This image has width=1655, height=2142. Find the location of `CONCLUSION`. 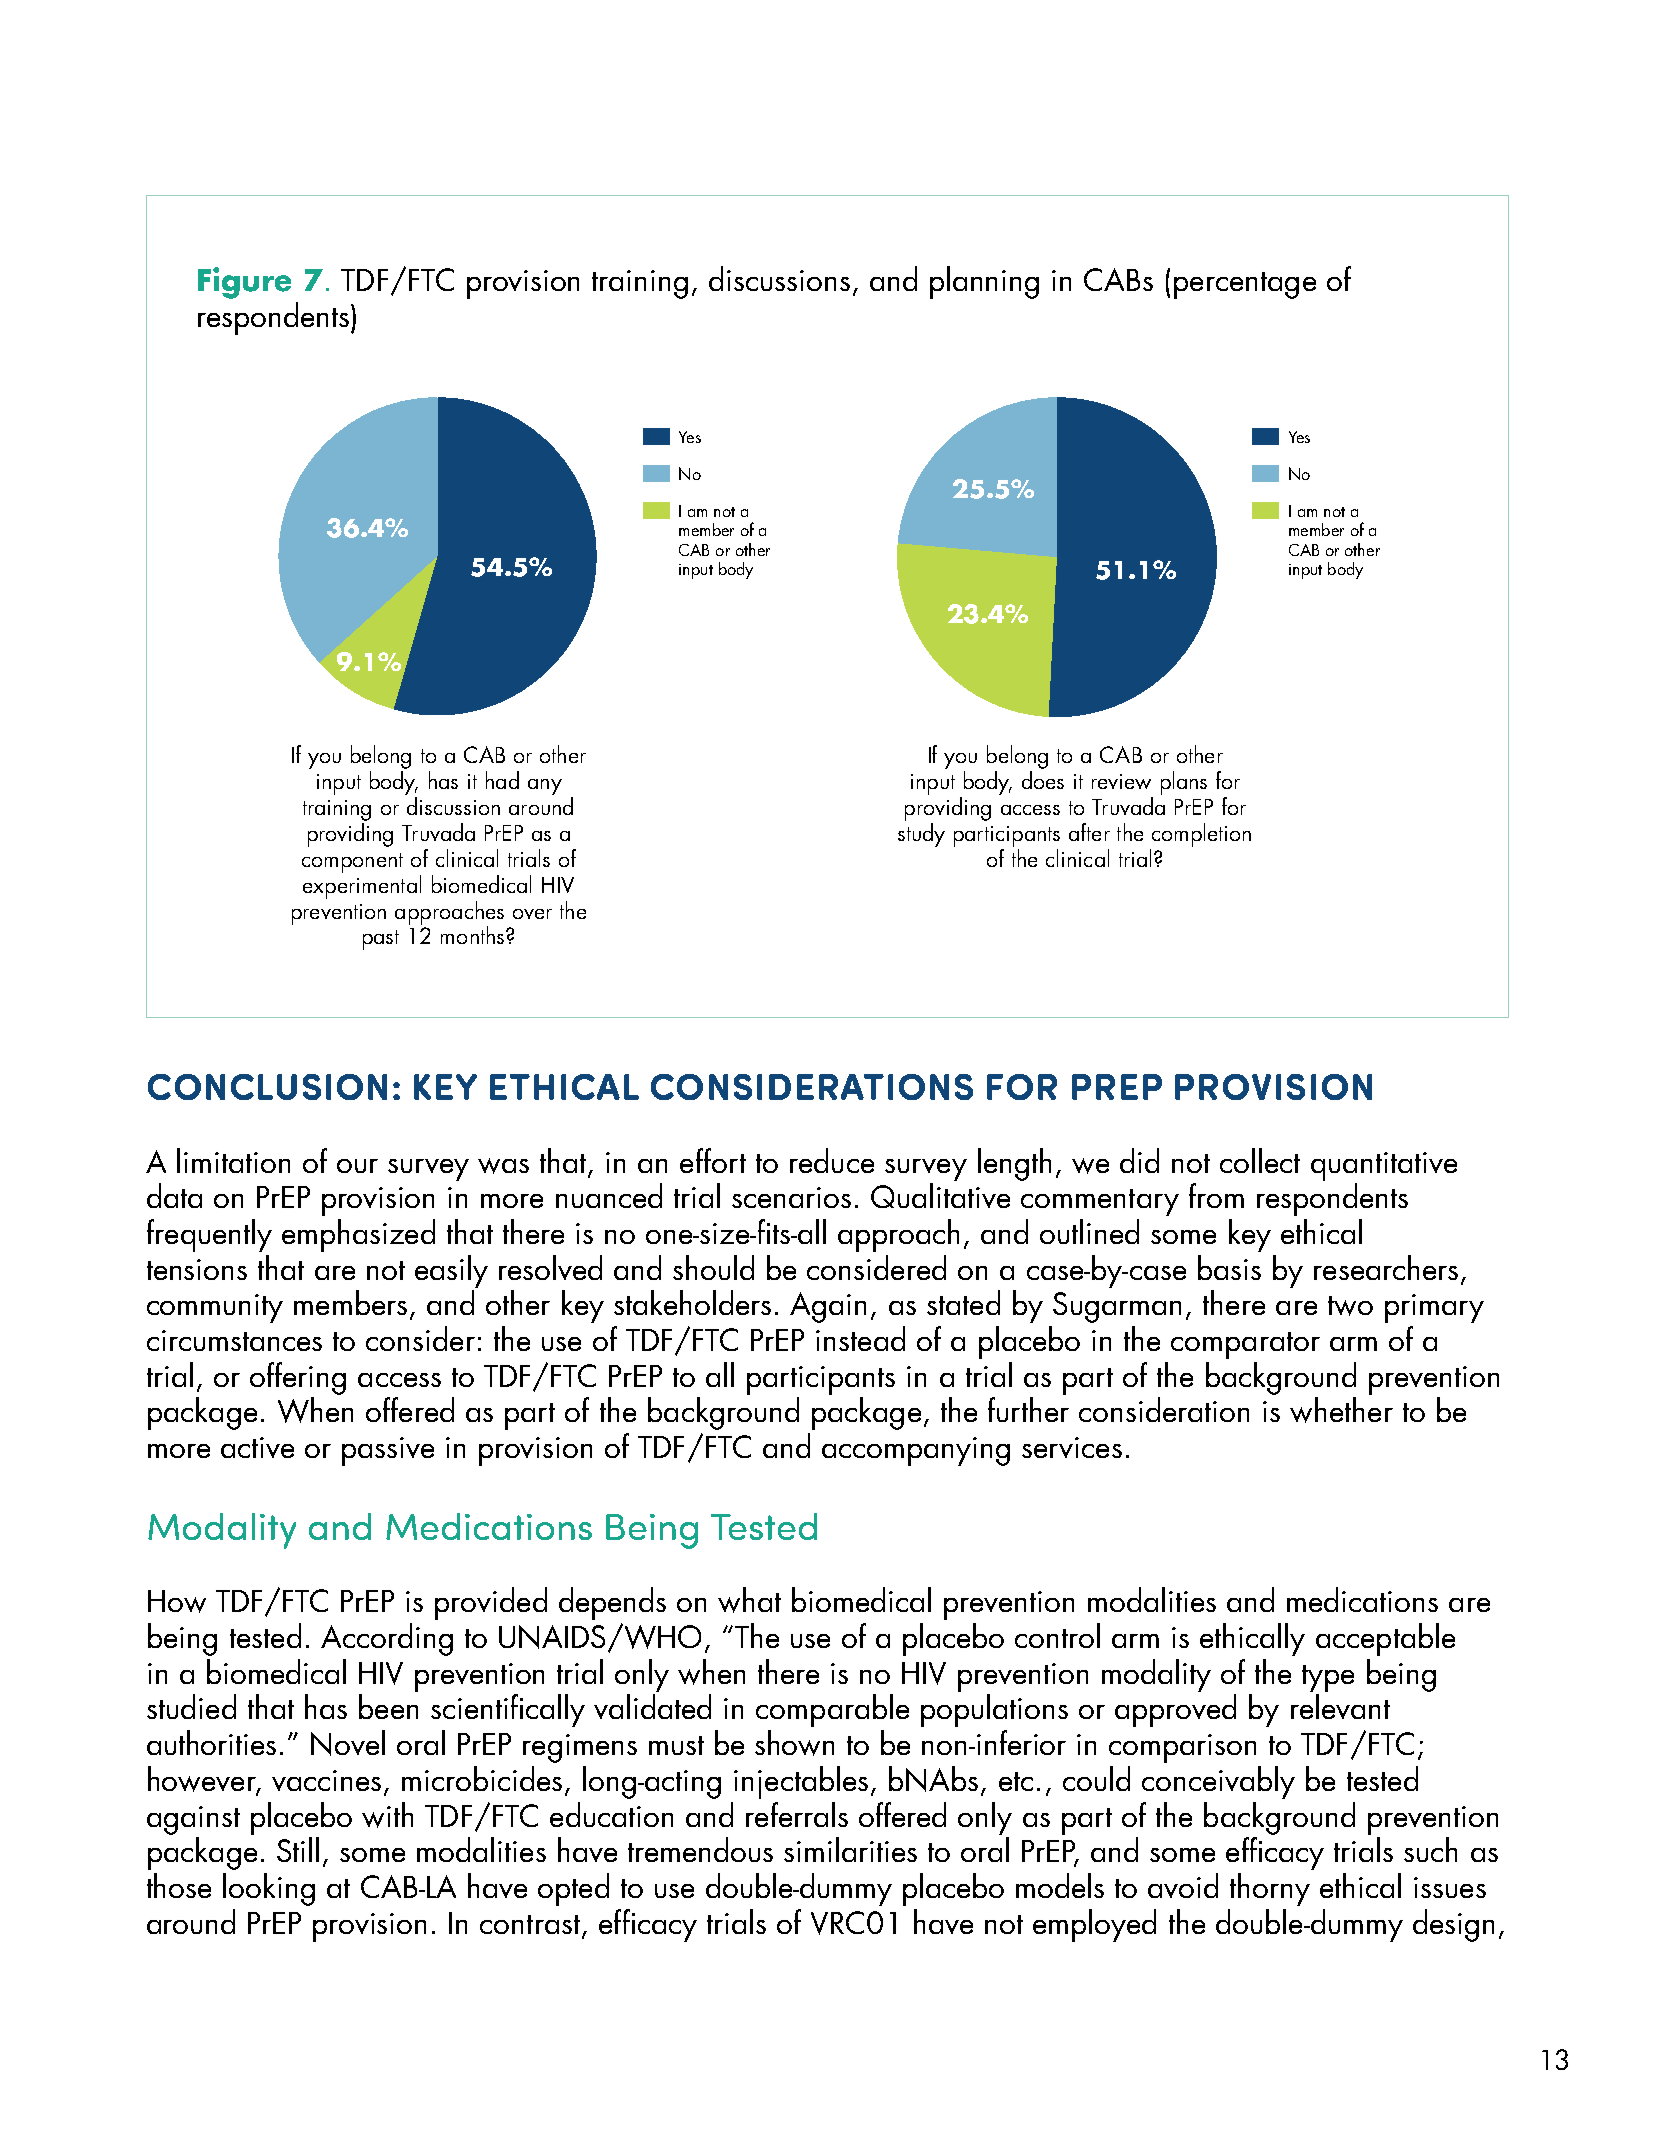

CONCLUSION is located at coordinates (267, 1087).
